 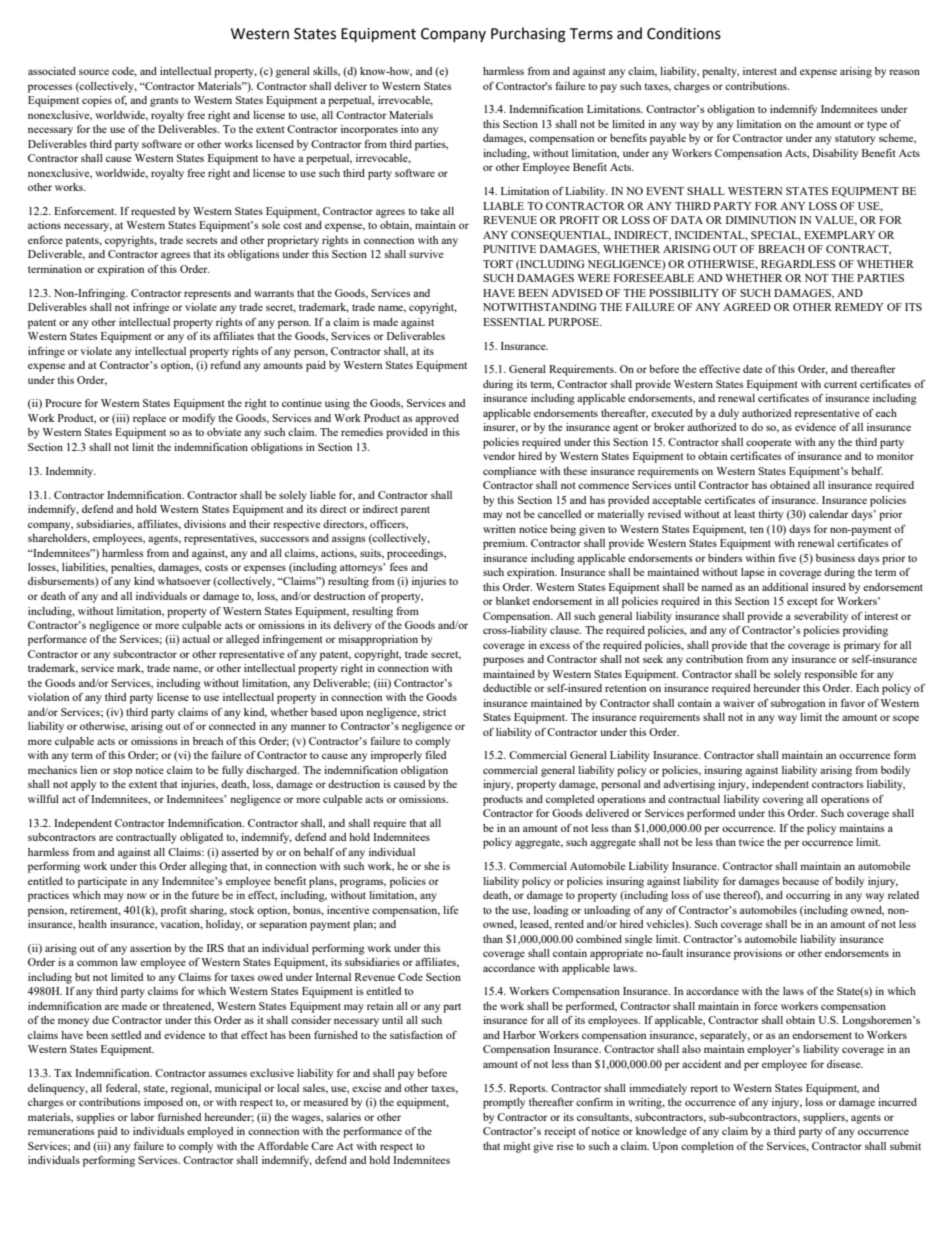 What do you see at coordinates (504, 1103) in the screenshot?
I see `promptly` at bounding box center [504, 1103].
